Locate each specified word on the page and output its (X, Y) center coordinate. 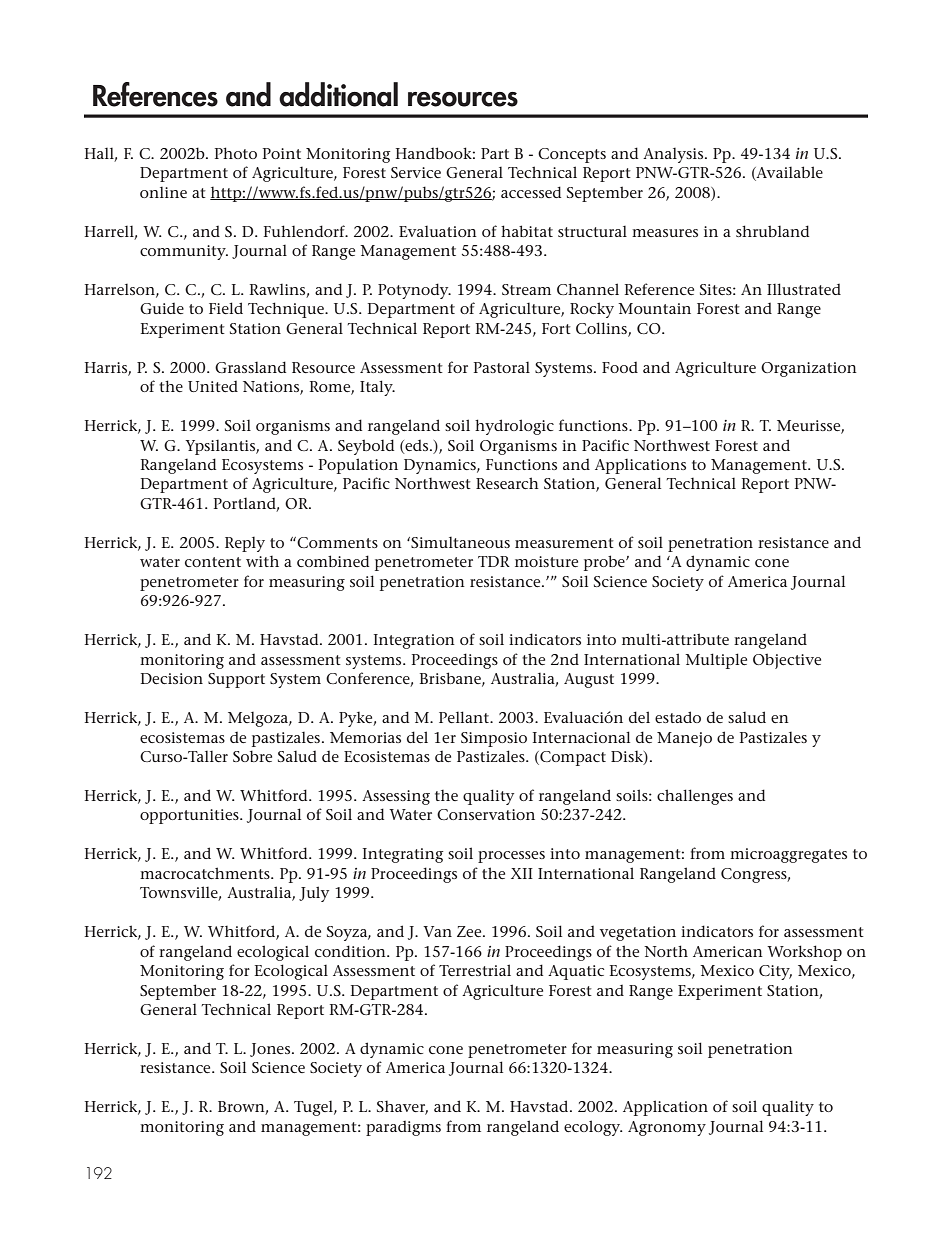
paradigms (403, 1128)
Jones (271, 1050)
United (213, 386)
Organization (809, 369)
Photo (236, 153)
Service (416, 172)
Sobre (252, 756)
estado (678, 717)
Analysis (674, 155)
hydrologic (514, 427)
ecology (593, 1128)
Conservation (486, 814)
